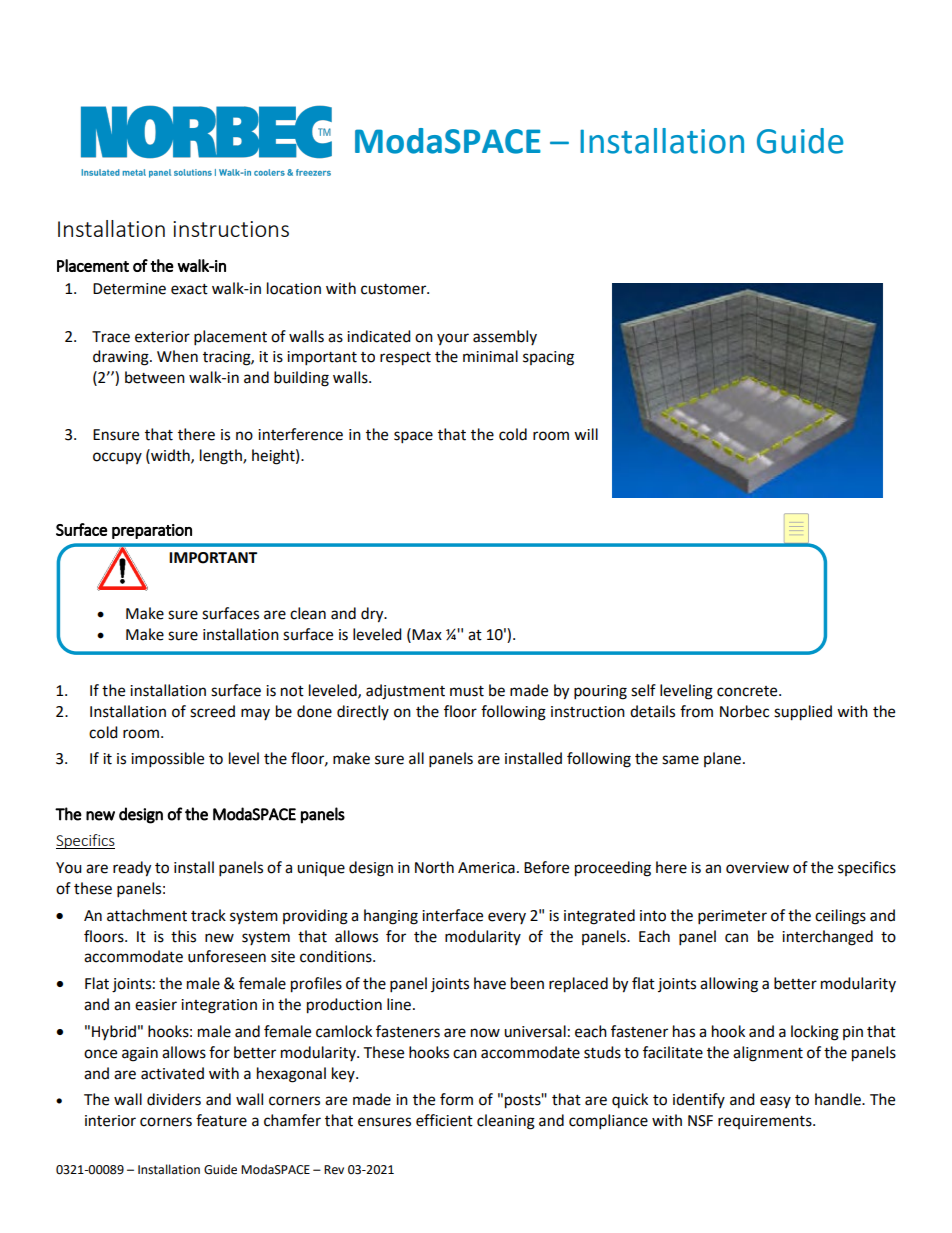 This screenshot has height=1233, width=952. Describe the element at coordinates (467, 691) in the screenshot. I see `must` at that location.
